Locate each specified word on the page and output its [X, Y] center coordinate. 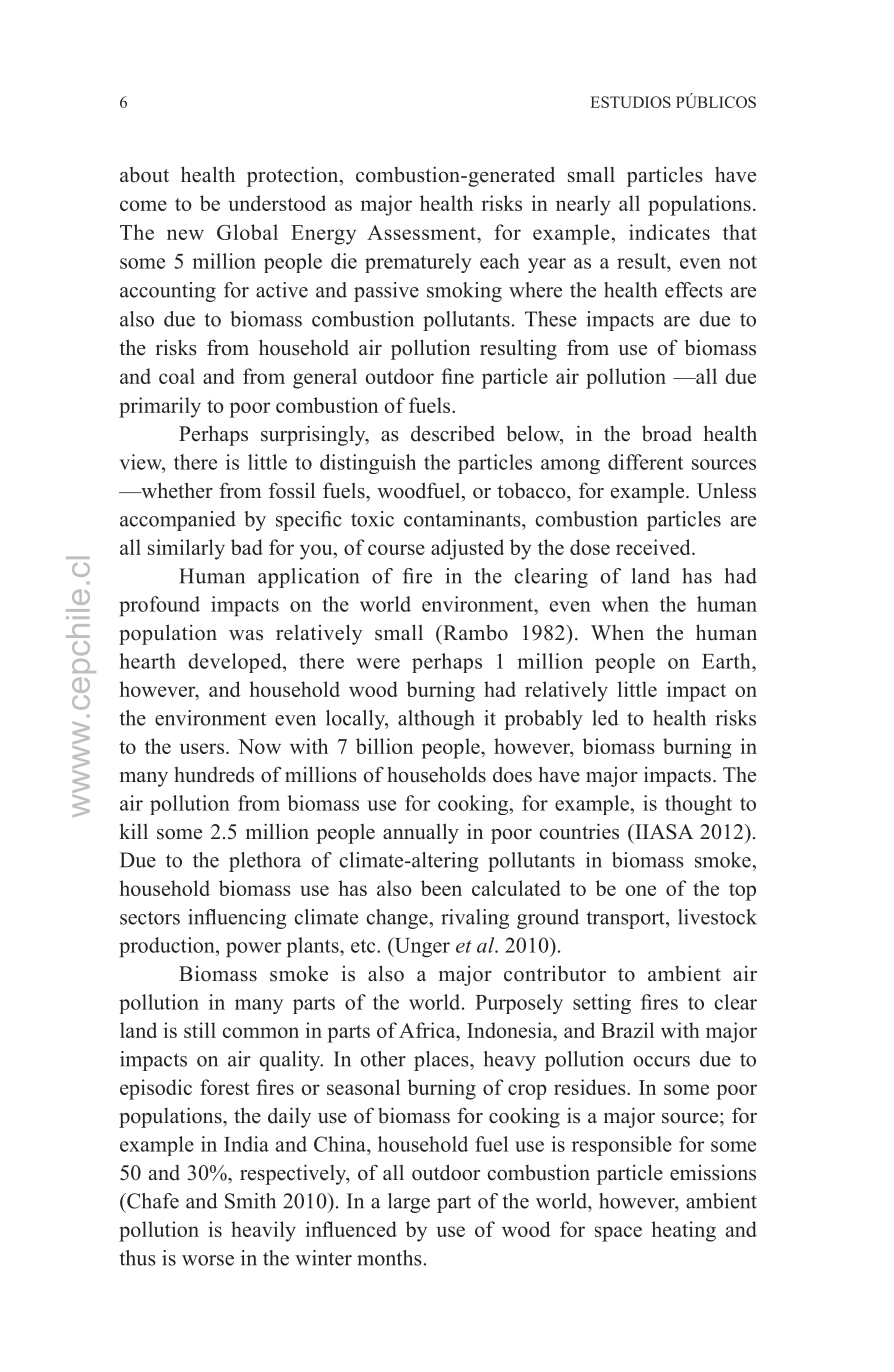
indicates [669, 232]
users [203, 748]
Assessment [422, 232]
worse [208, 1260]
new [185, 234]
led [605, 718]
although [436, 720]
